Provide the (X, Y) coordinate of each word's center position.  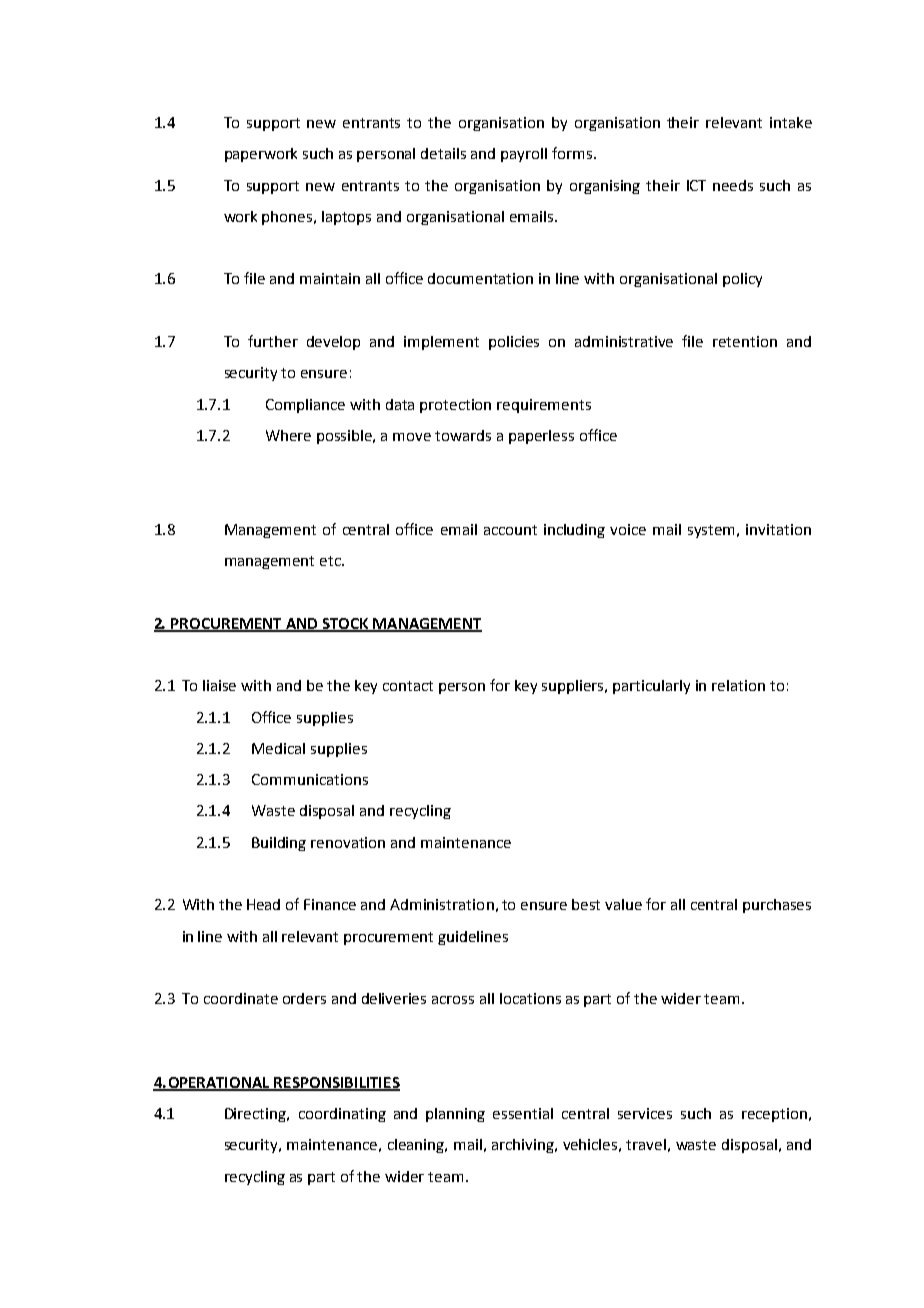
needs (733, 185)
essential (523, 1113)
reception (774, 1115)
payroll (524, 155)
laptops (346, 218)
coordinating (342, 1115)
